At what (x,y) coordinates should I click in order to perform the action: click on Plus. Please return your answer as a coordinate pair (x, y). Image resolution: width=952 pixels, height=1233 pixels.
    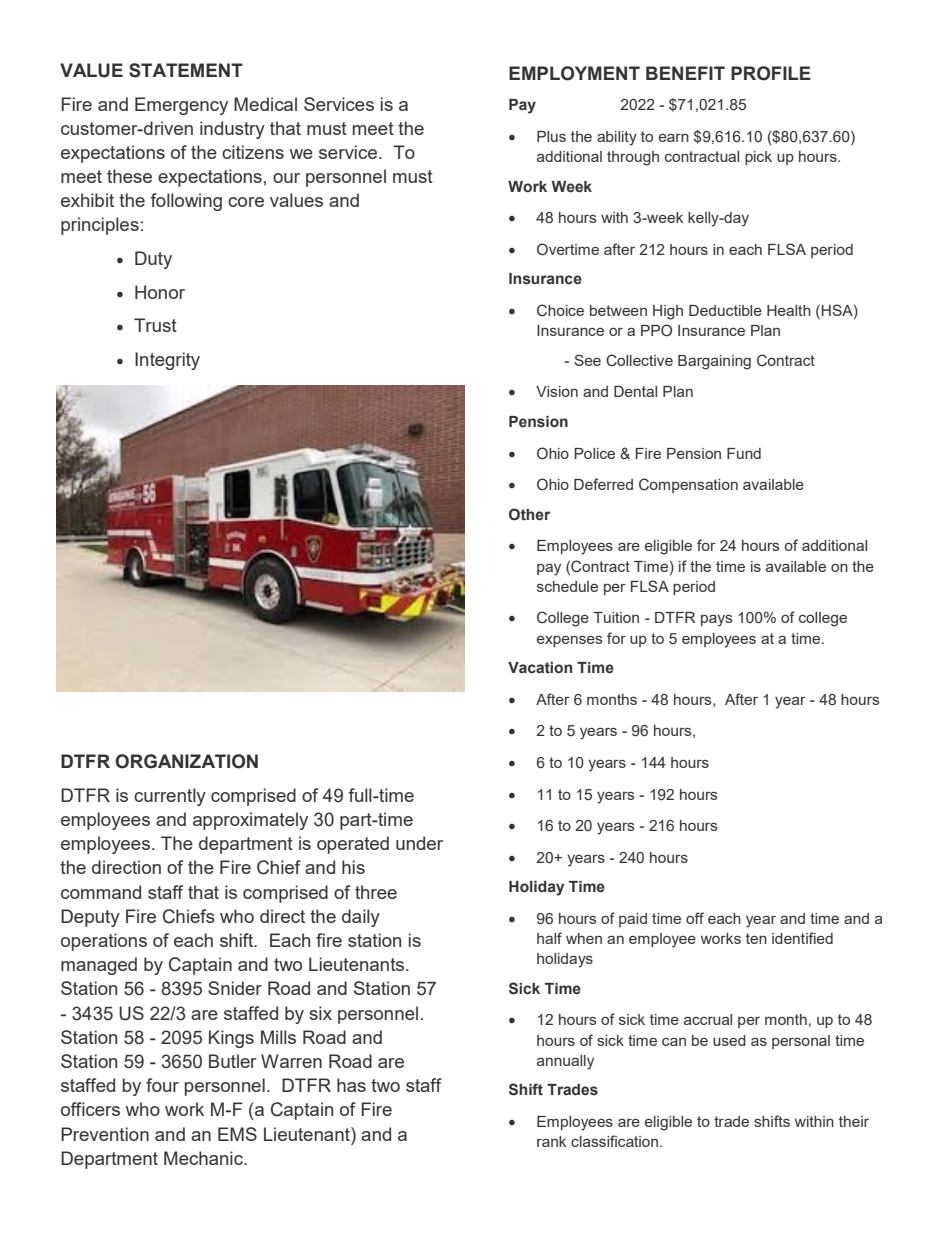
    Looking at the image, I should click on (551, 136).
